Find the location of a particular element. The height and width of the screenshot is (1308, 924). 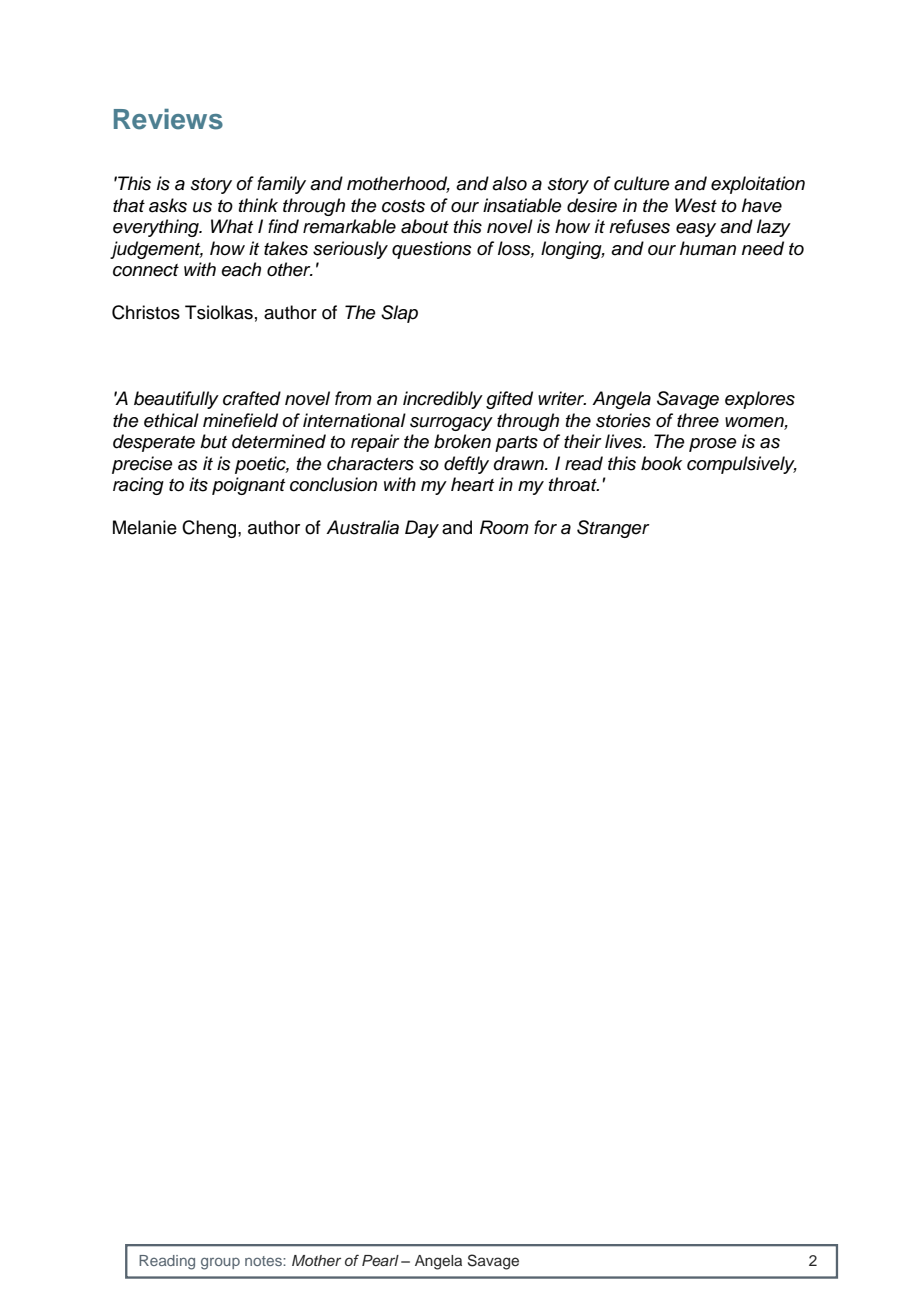

Reviews is located at coordinates (168, 119).
